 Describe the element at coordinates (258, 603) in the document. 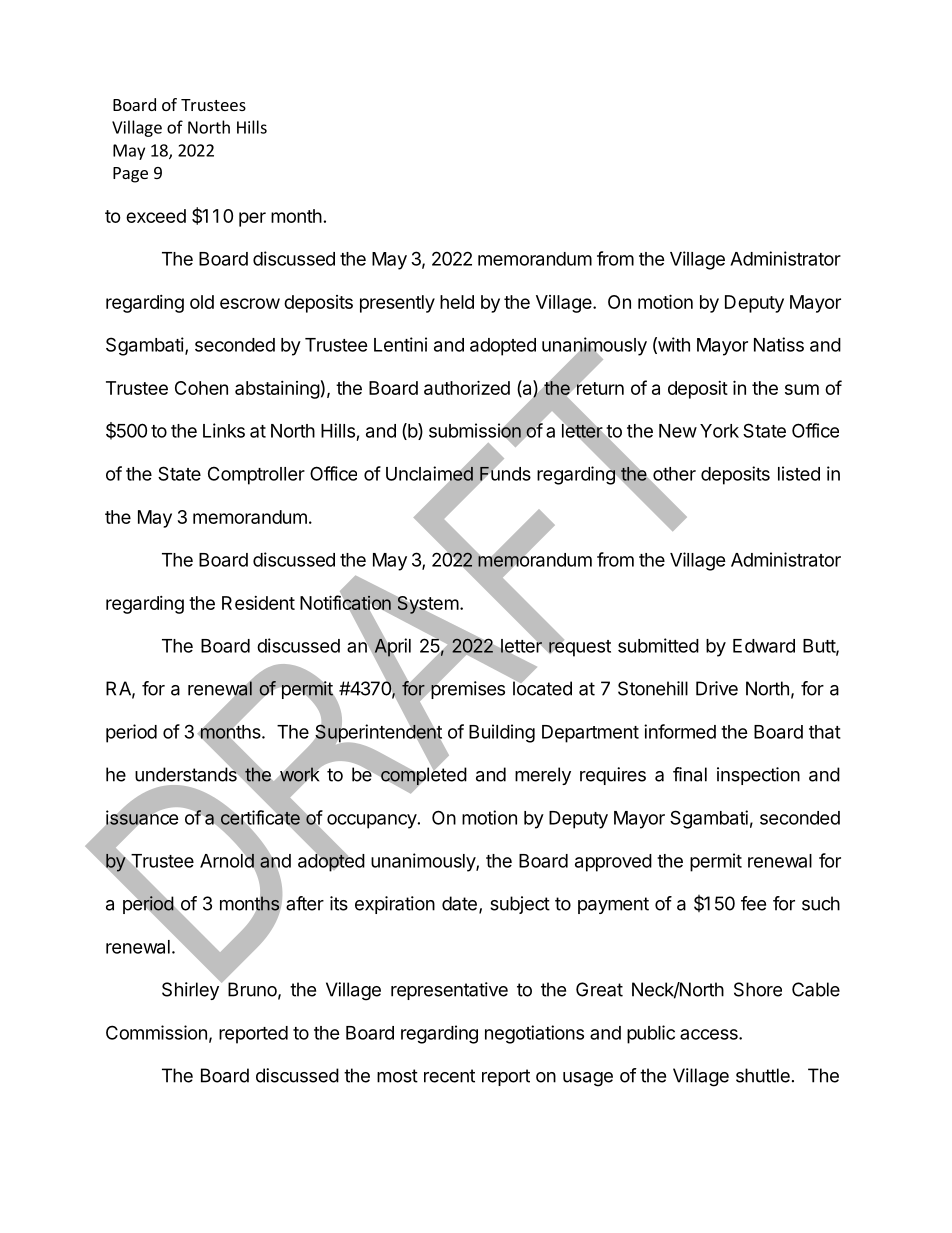

I see `Resident` at that location.
